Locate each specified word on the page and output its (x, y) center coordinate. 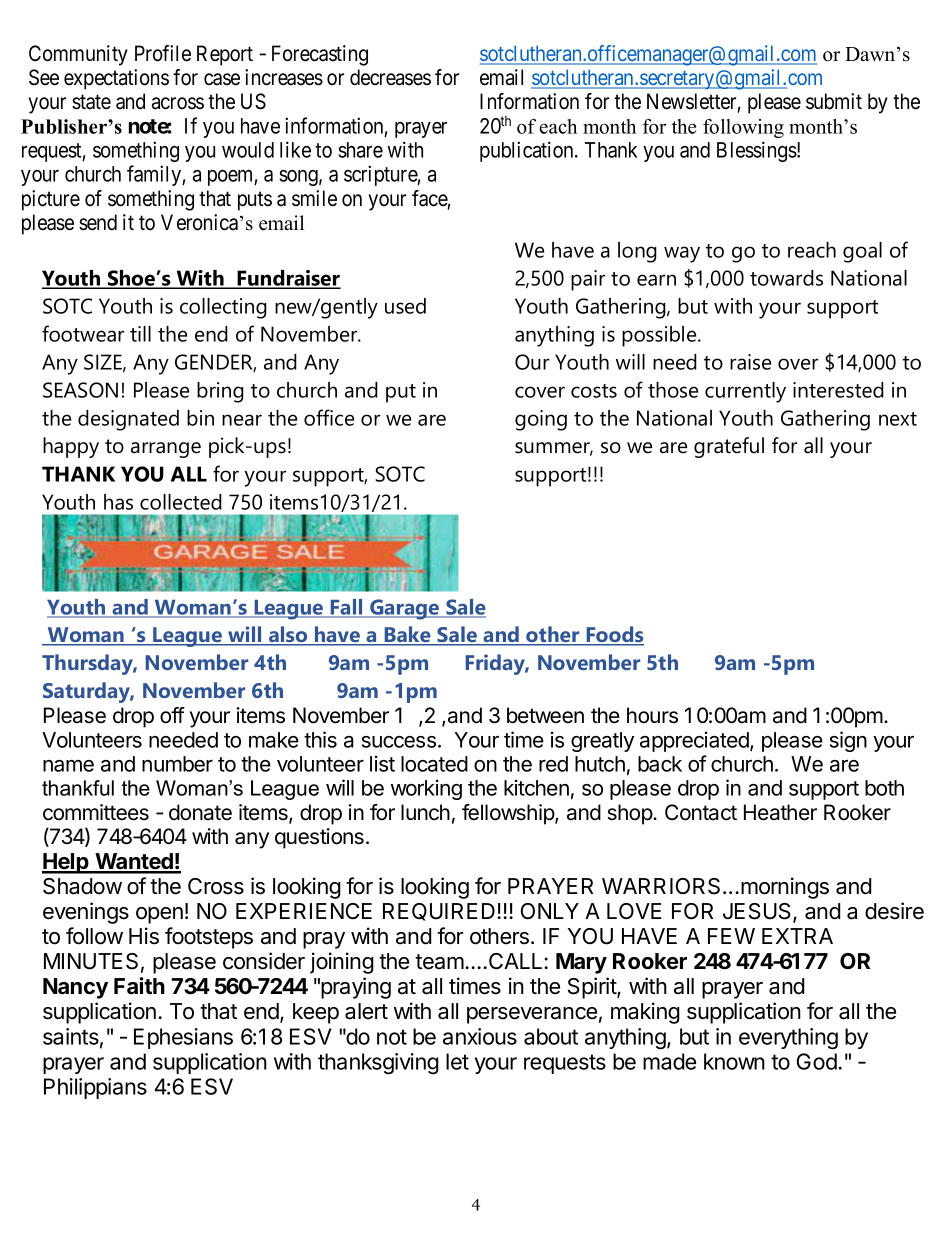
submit (834, 101)
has (118, 502)
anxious (480, 1036)
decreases (390, 77)
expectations (116, 79)
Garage (405, 609)
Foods (614, 635)
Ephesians (183, 1038)
